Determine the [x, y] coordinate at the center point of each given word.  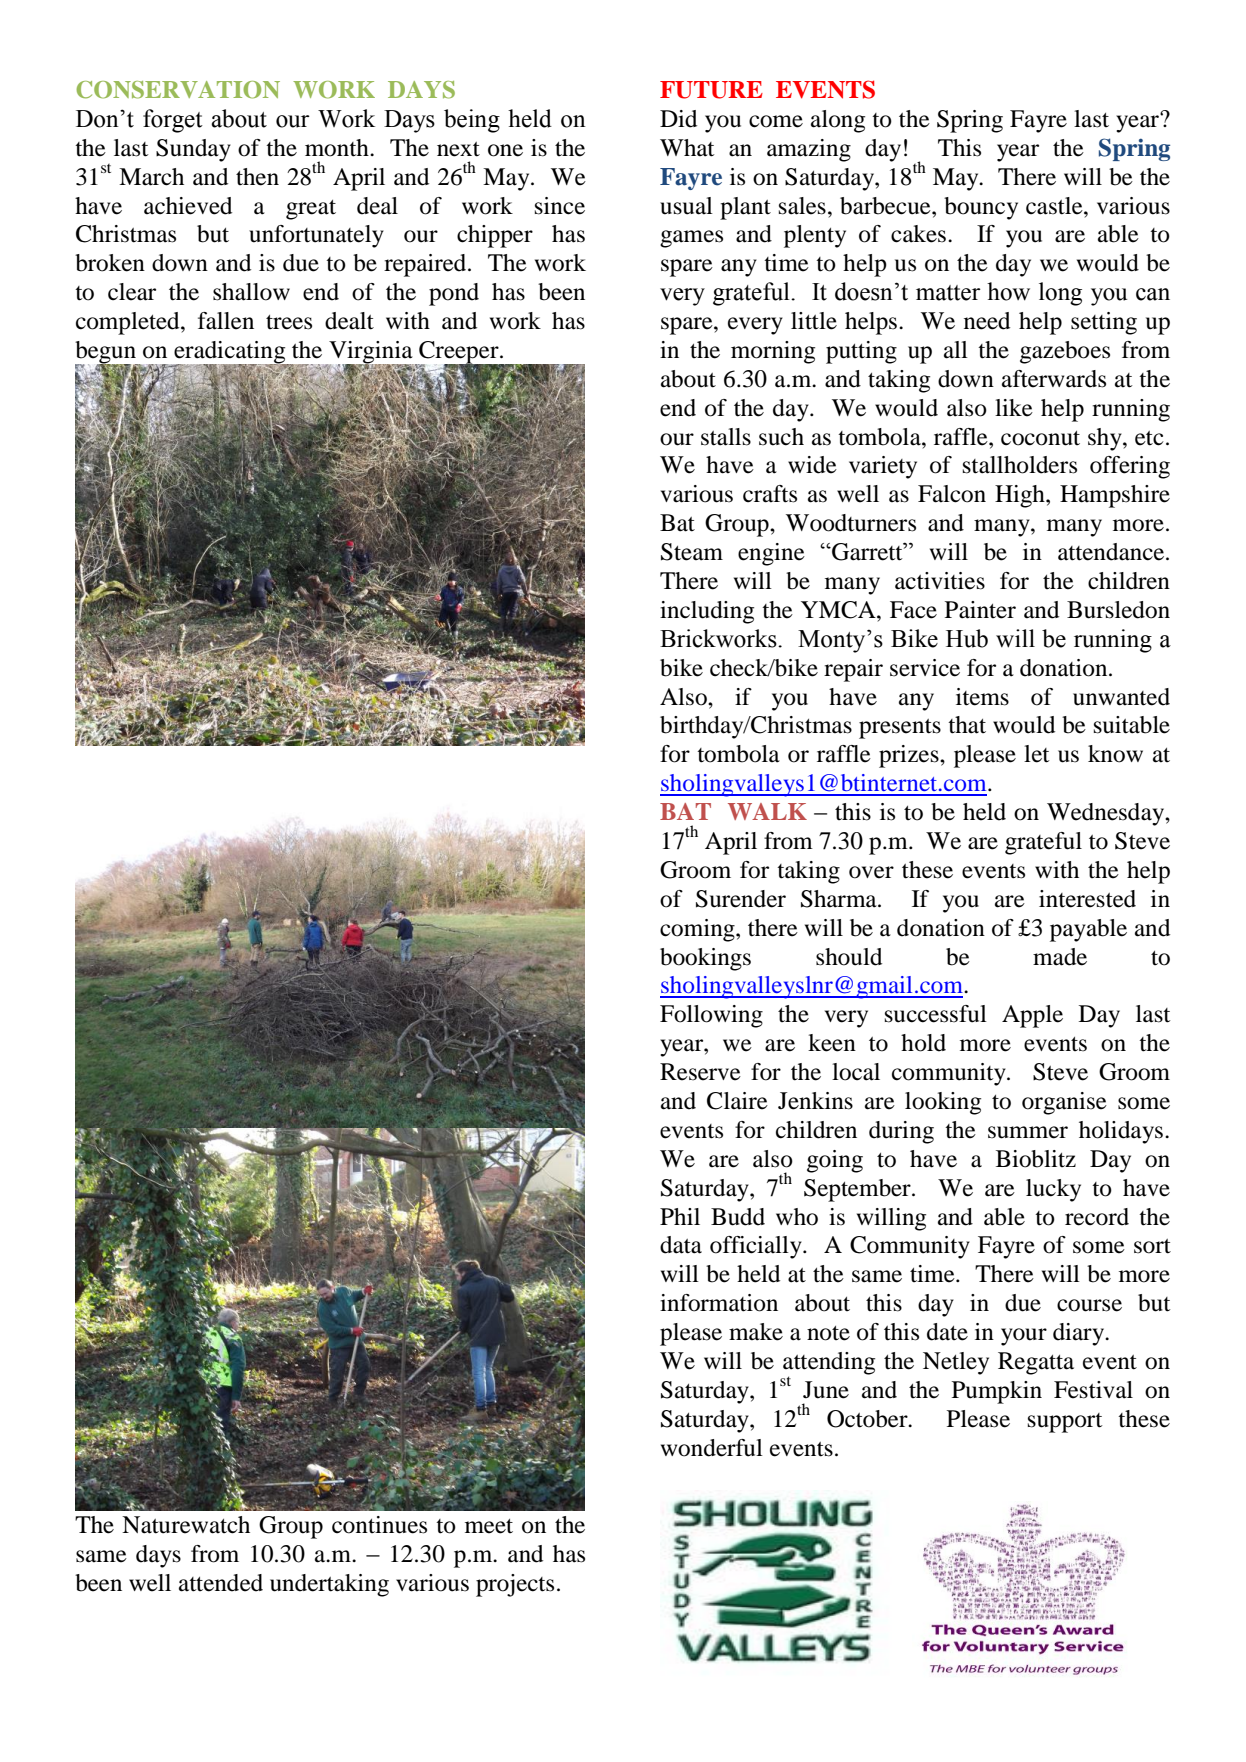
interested [1087, 899]
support [1065, 1423]
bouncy [981, 208]
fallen [226, 321]
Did [678, 119]
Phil [680, 1216]
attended [221, 1583]
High [1021, 496]
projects [515, 1585]
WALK [767, 811]
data [681, 1245]
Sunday [193, 150]
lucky [1053, 1190]
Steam [692, 552]
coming [698, 930]
